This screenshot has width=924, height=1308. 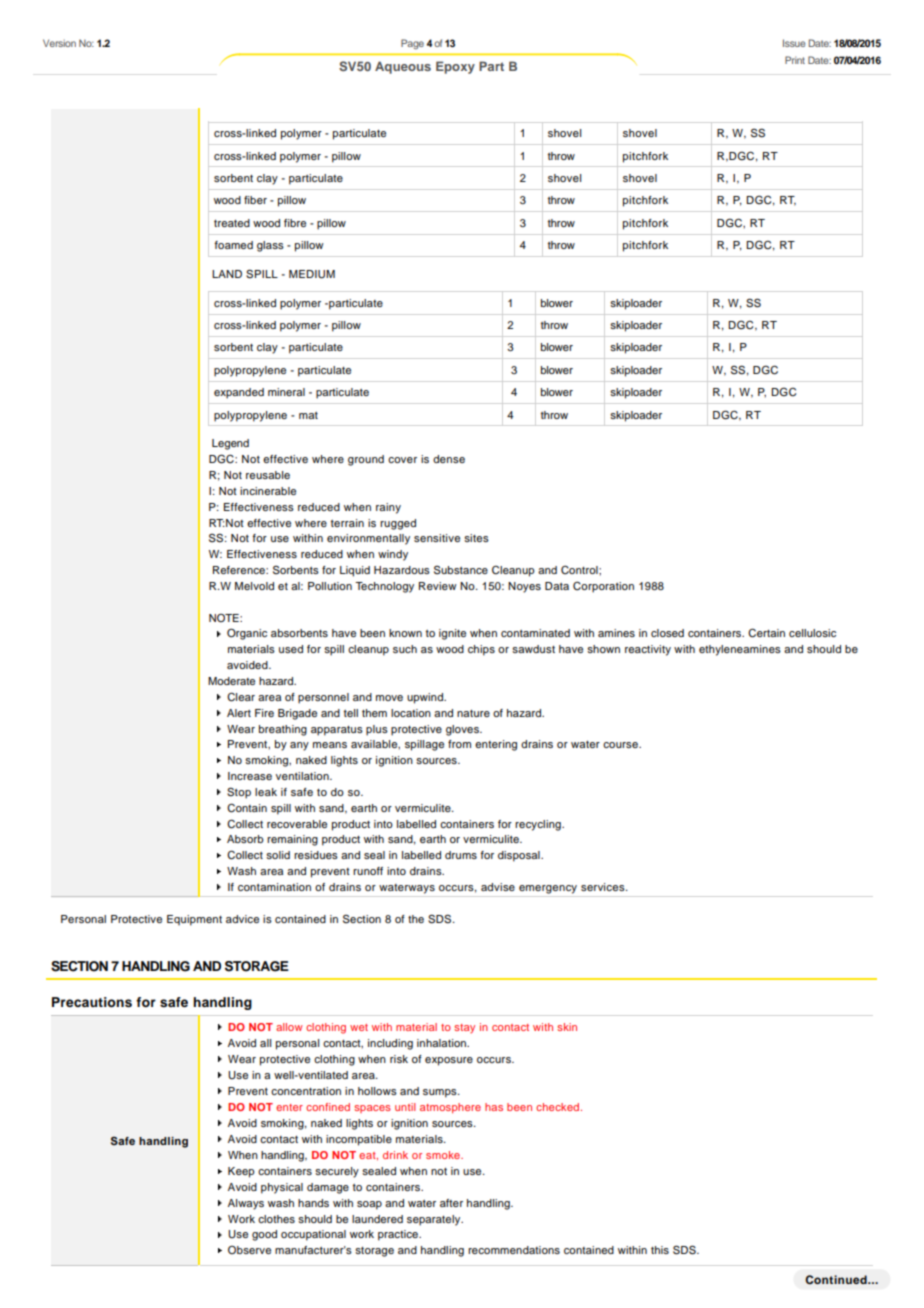 What do you see at coordinates (766, 633) in the screenshot?
I see `Certain` at bounding box center [766, 633].
